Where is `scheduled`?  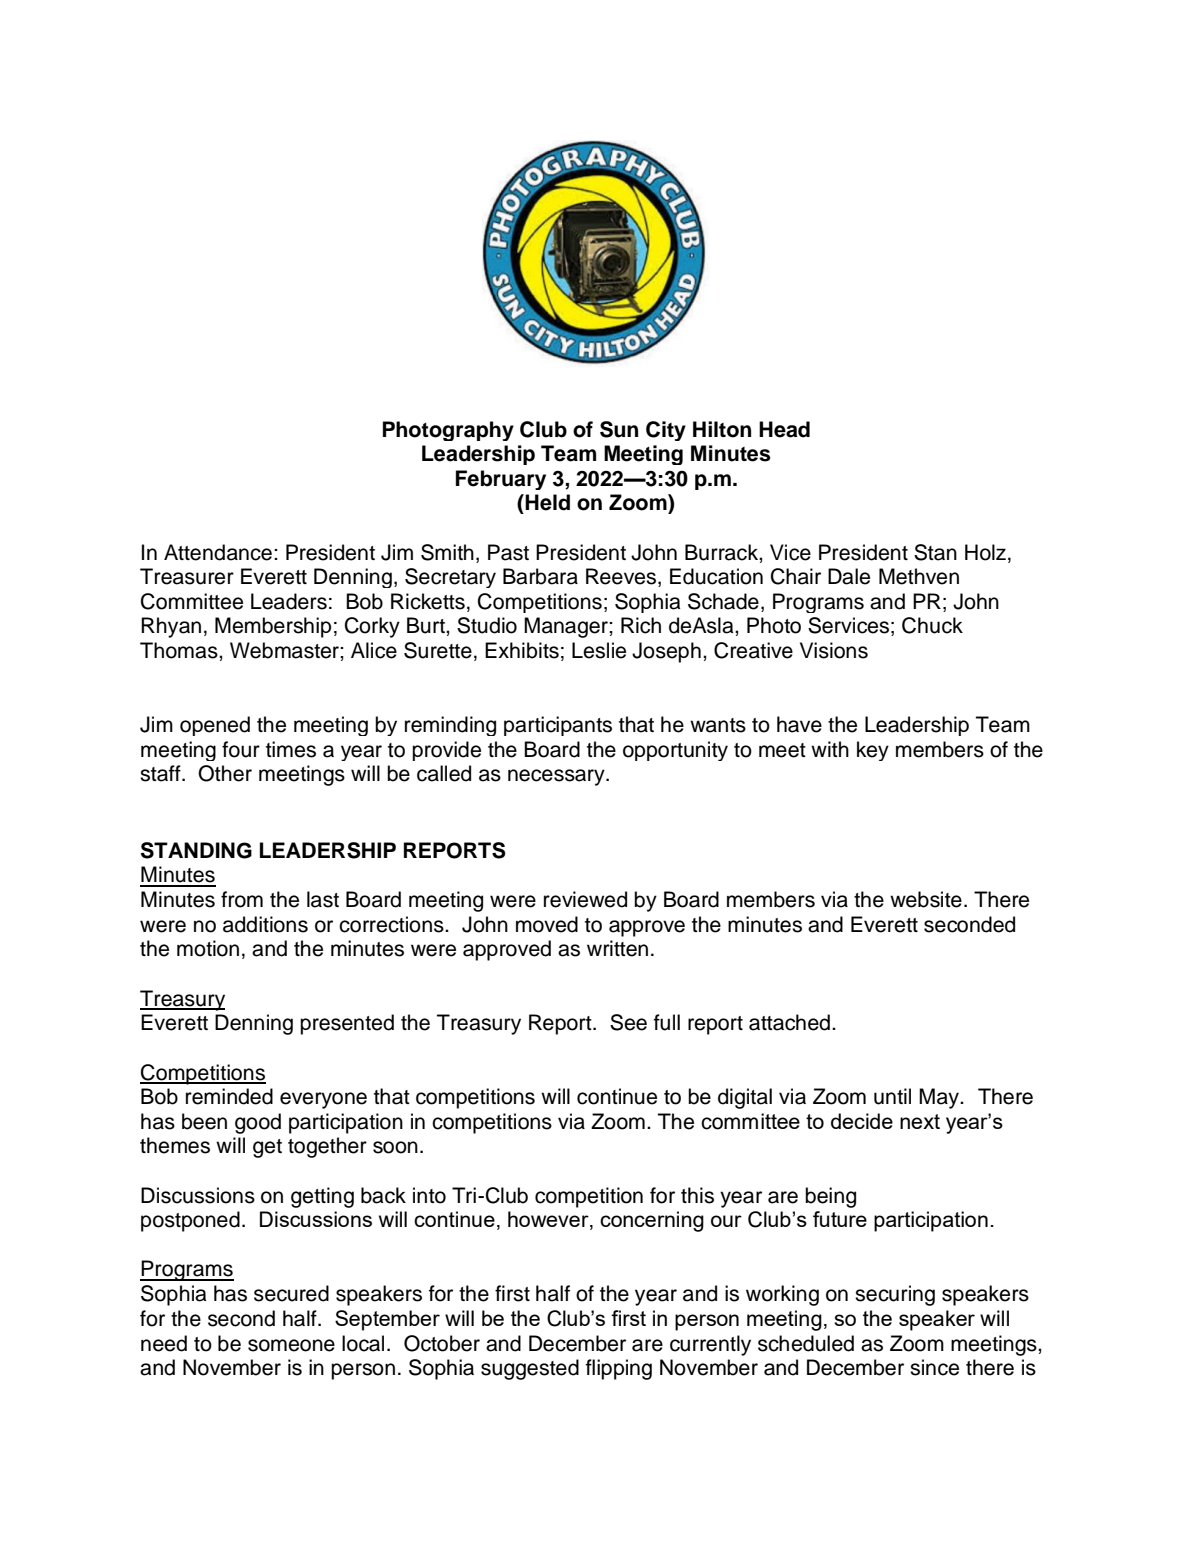 scheduled is located at coordinates (806, 1343).
